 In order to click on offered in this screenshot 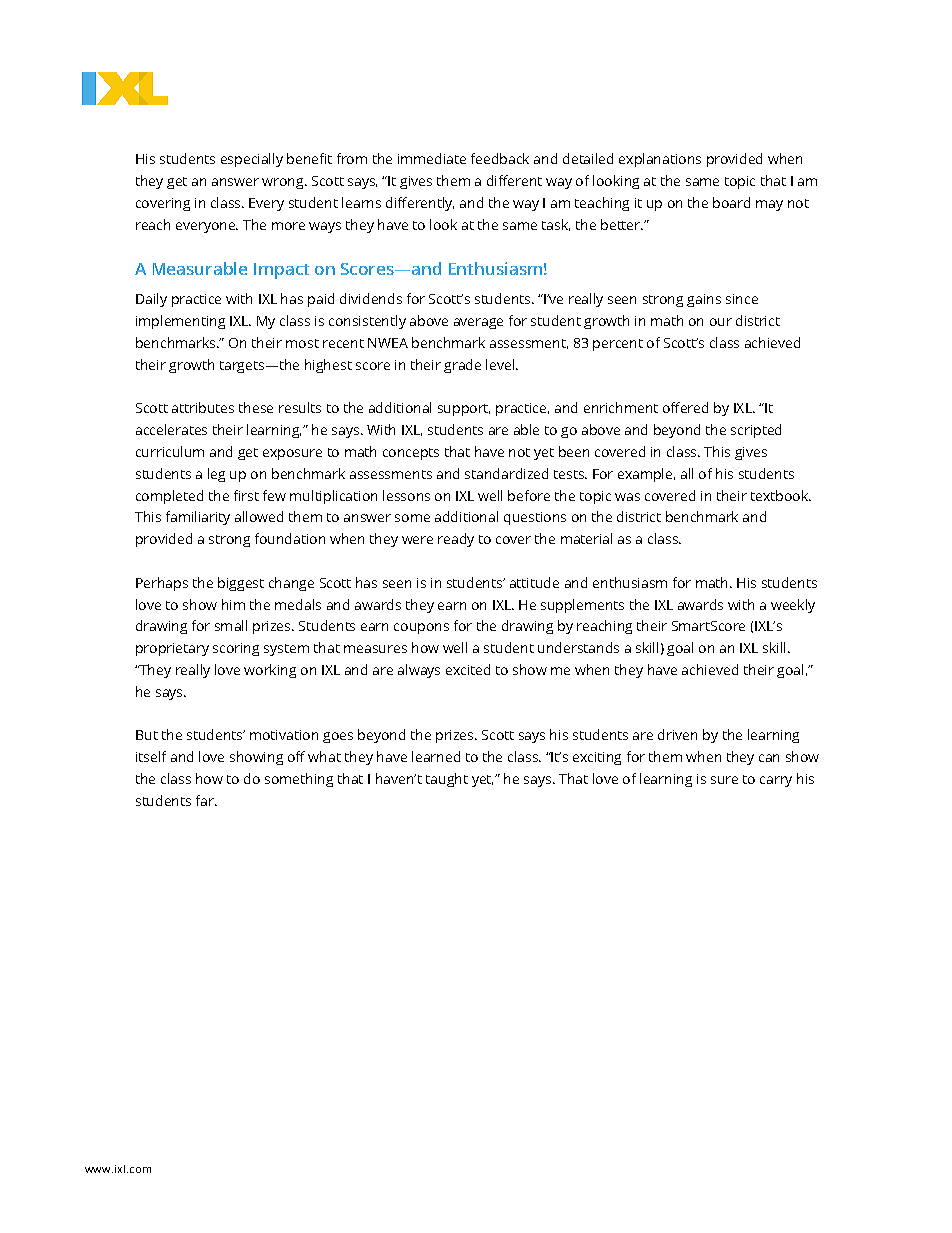, I will do `click(685, 407)`.
